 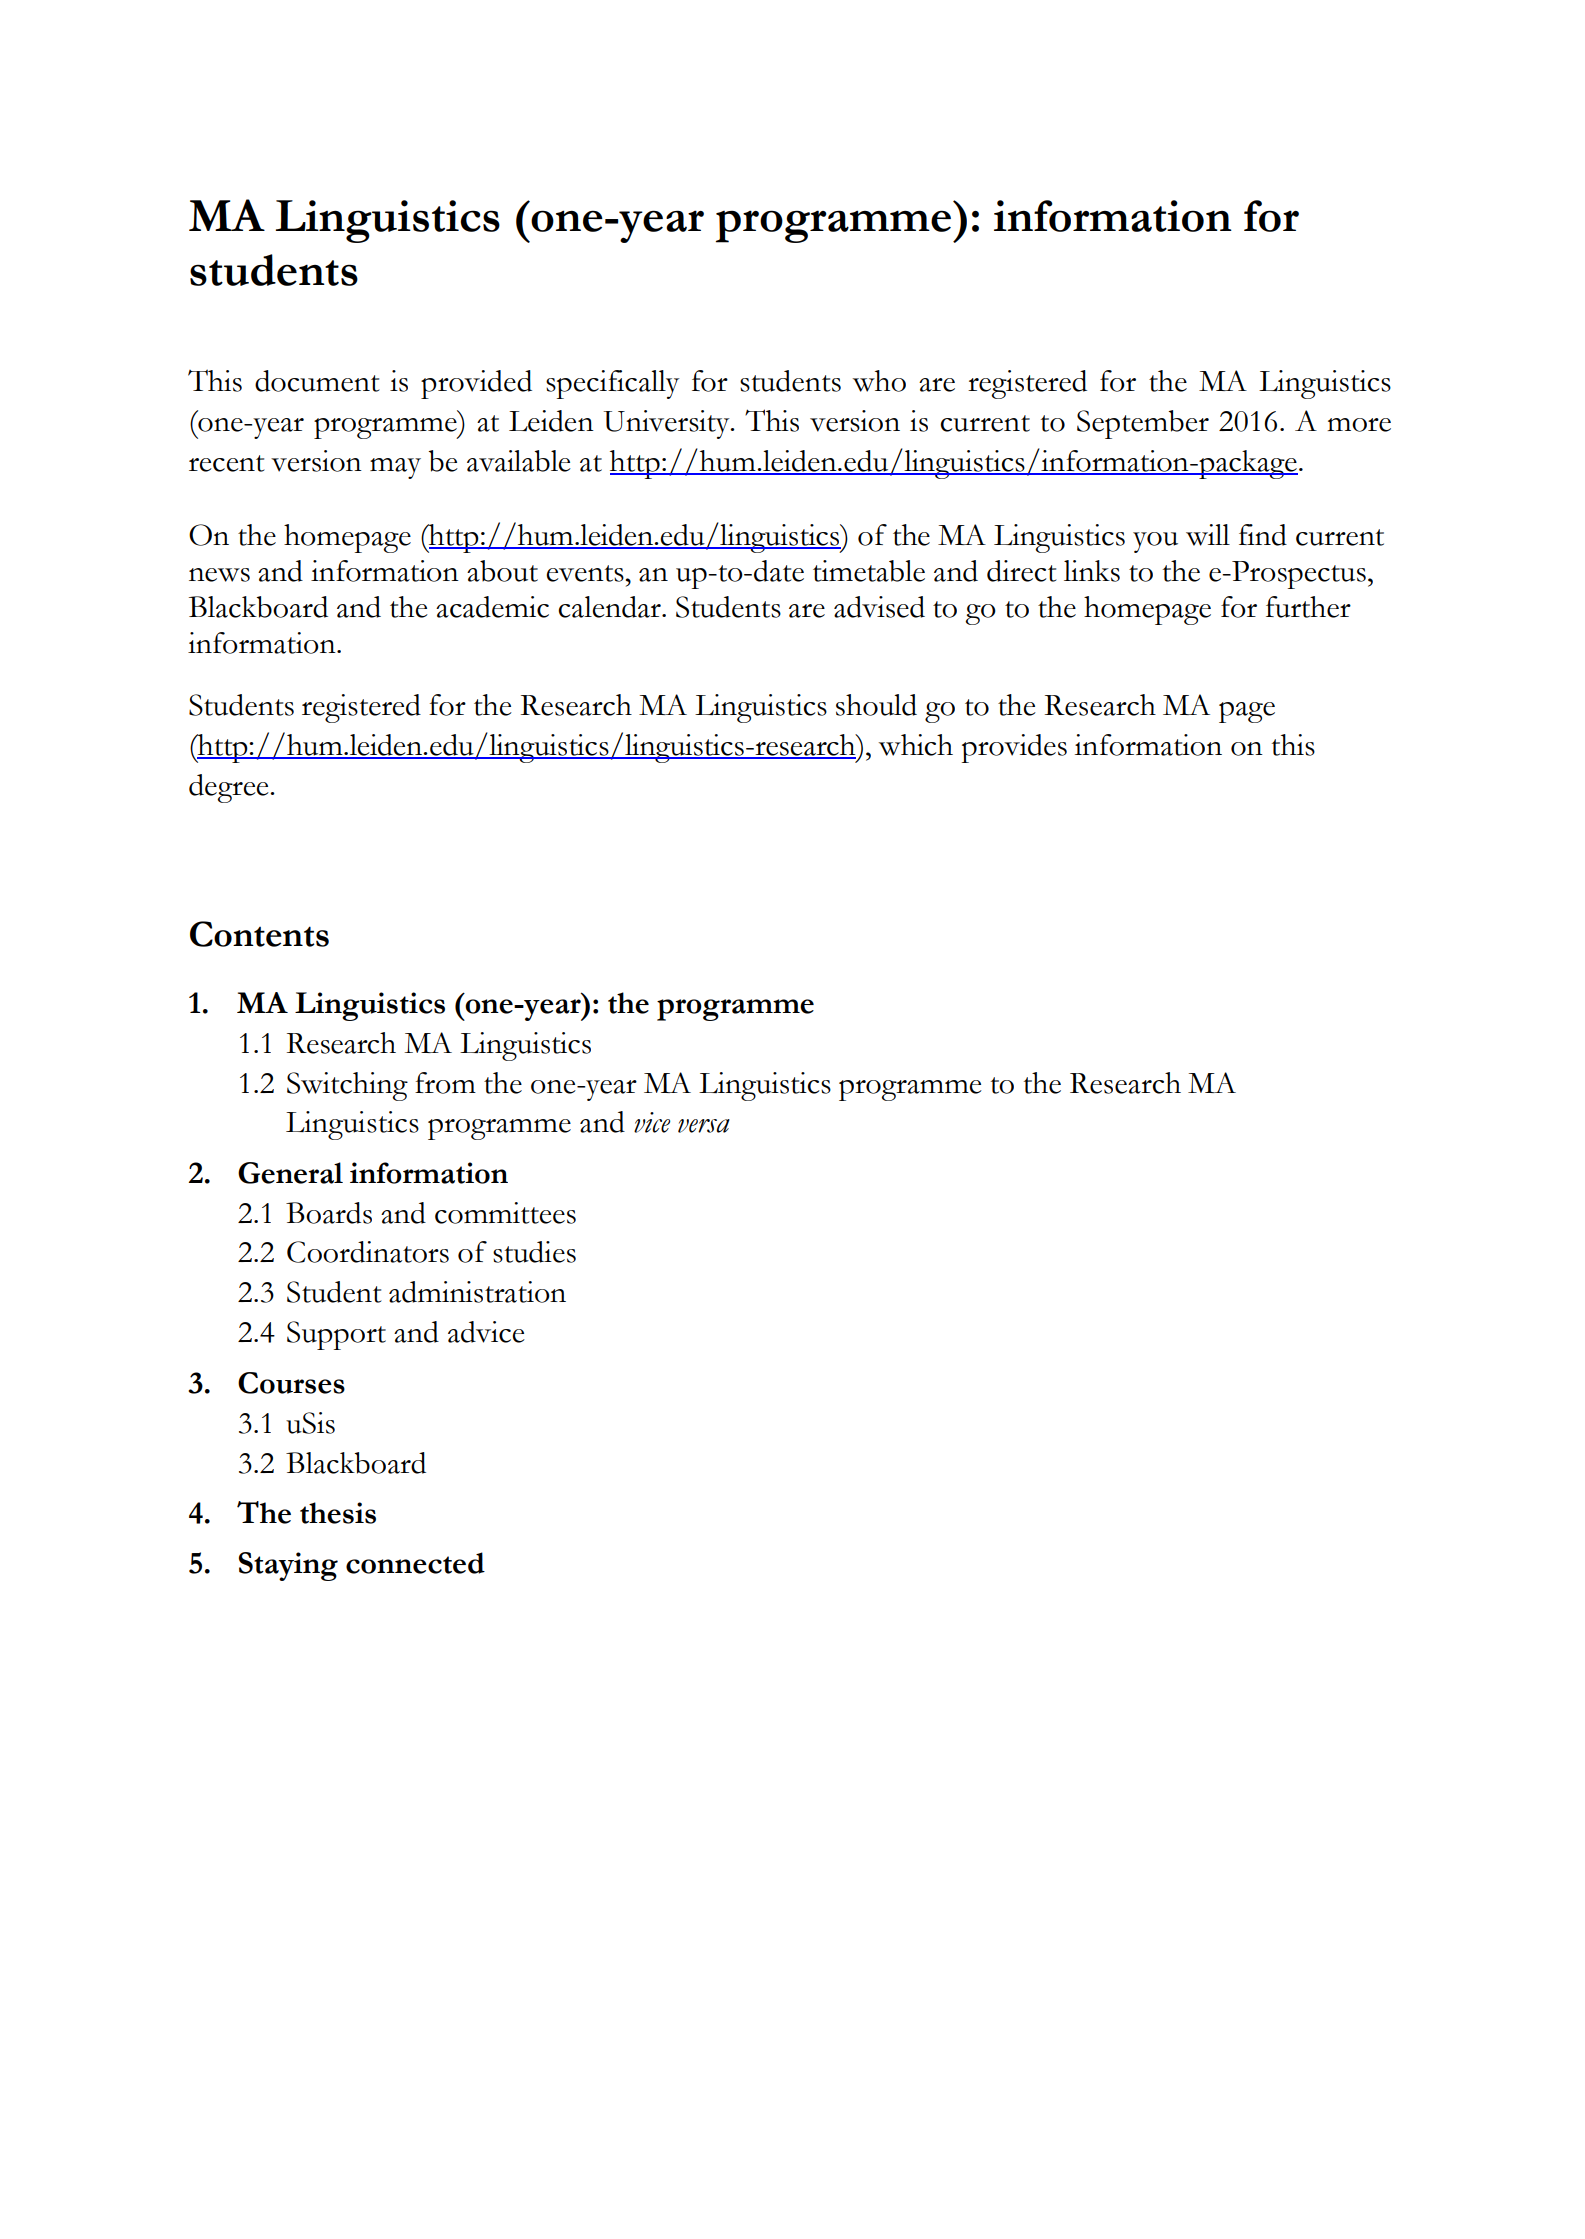 I want to click on who, so click(x=879, y=381).
